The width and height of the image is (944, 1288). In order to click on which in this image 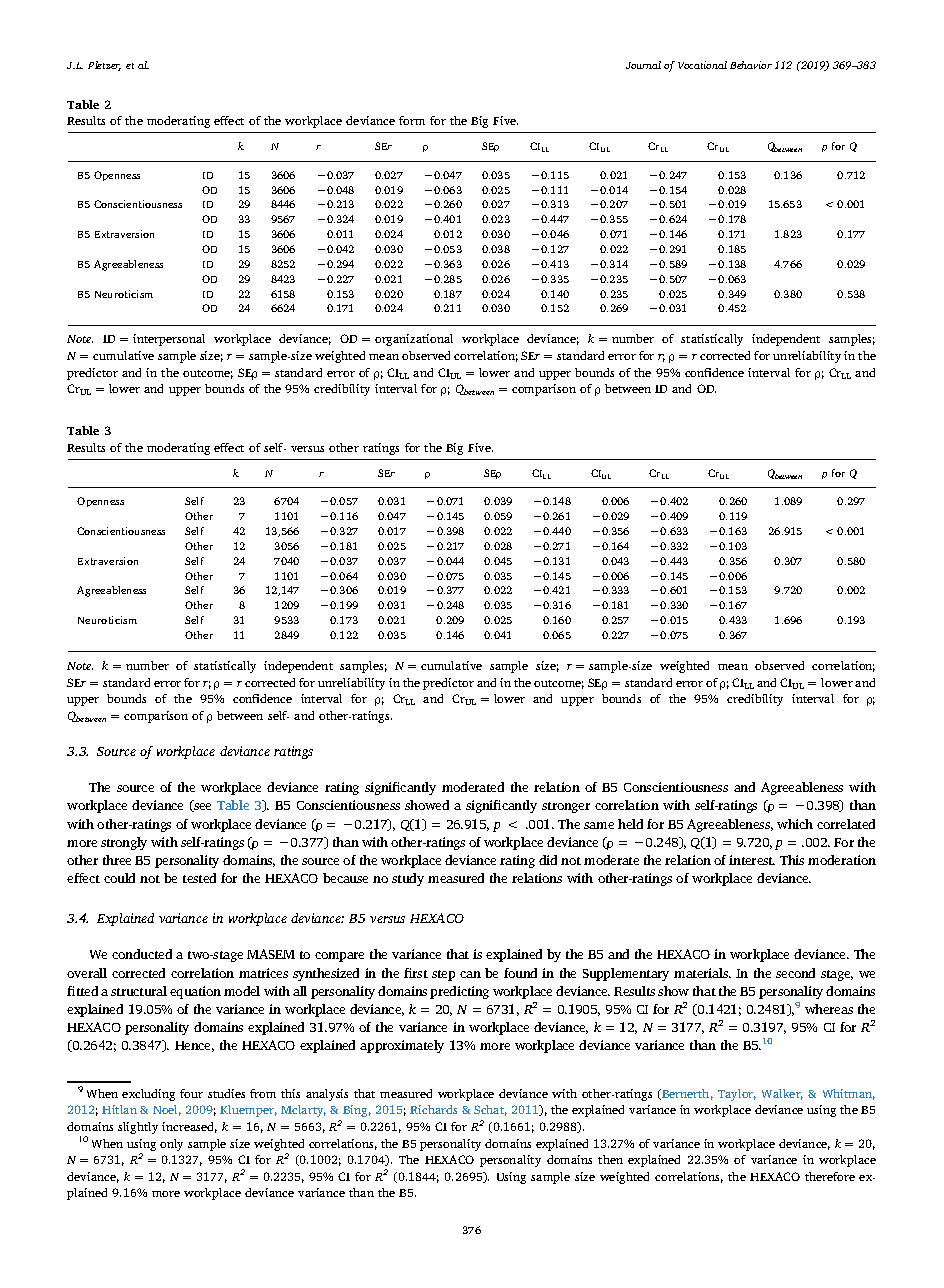, I will do `click(795, 824)`.
